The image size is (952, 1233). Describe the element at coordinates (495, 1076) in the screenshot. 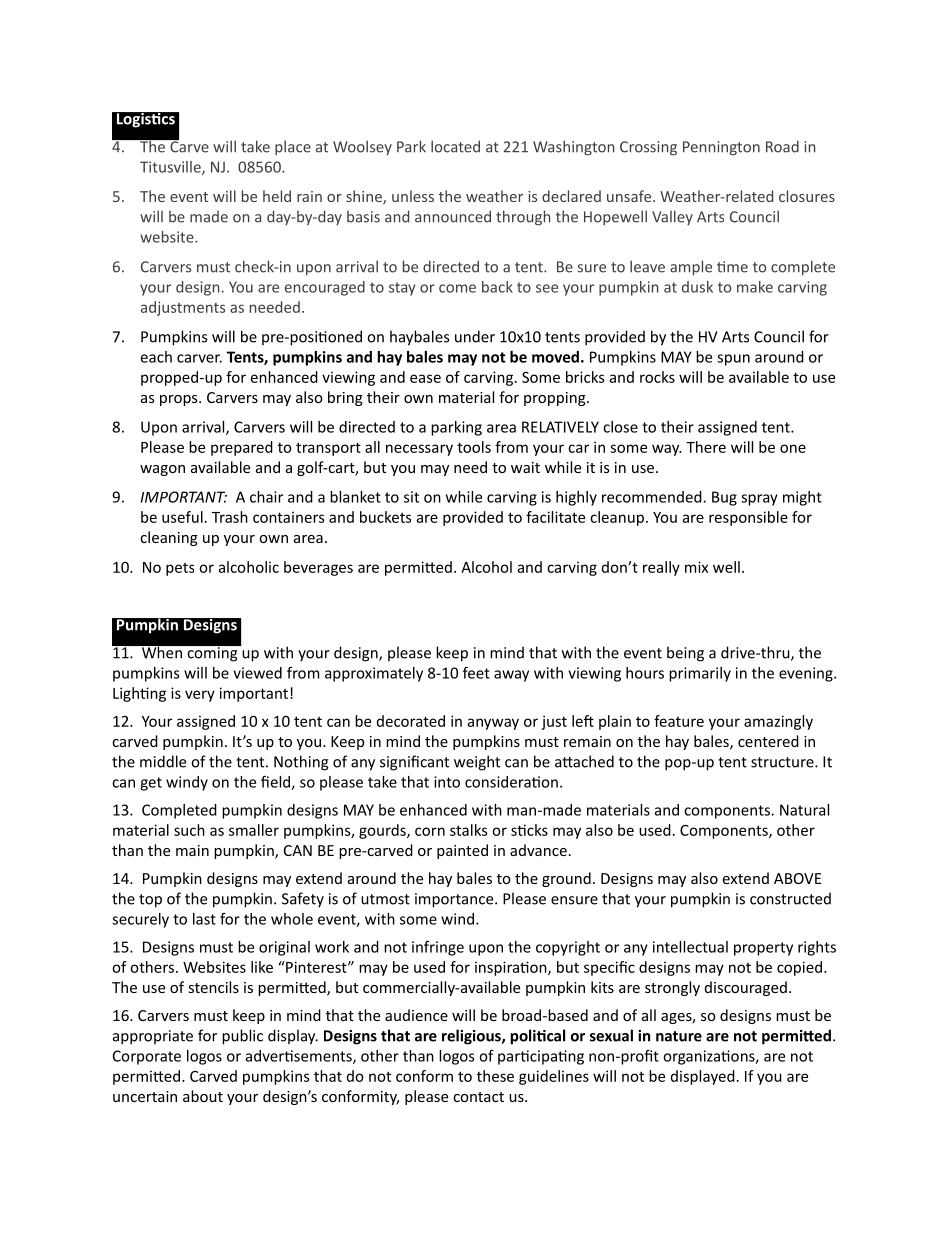

I see `these` at that location.
